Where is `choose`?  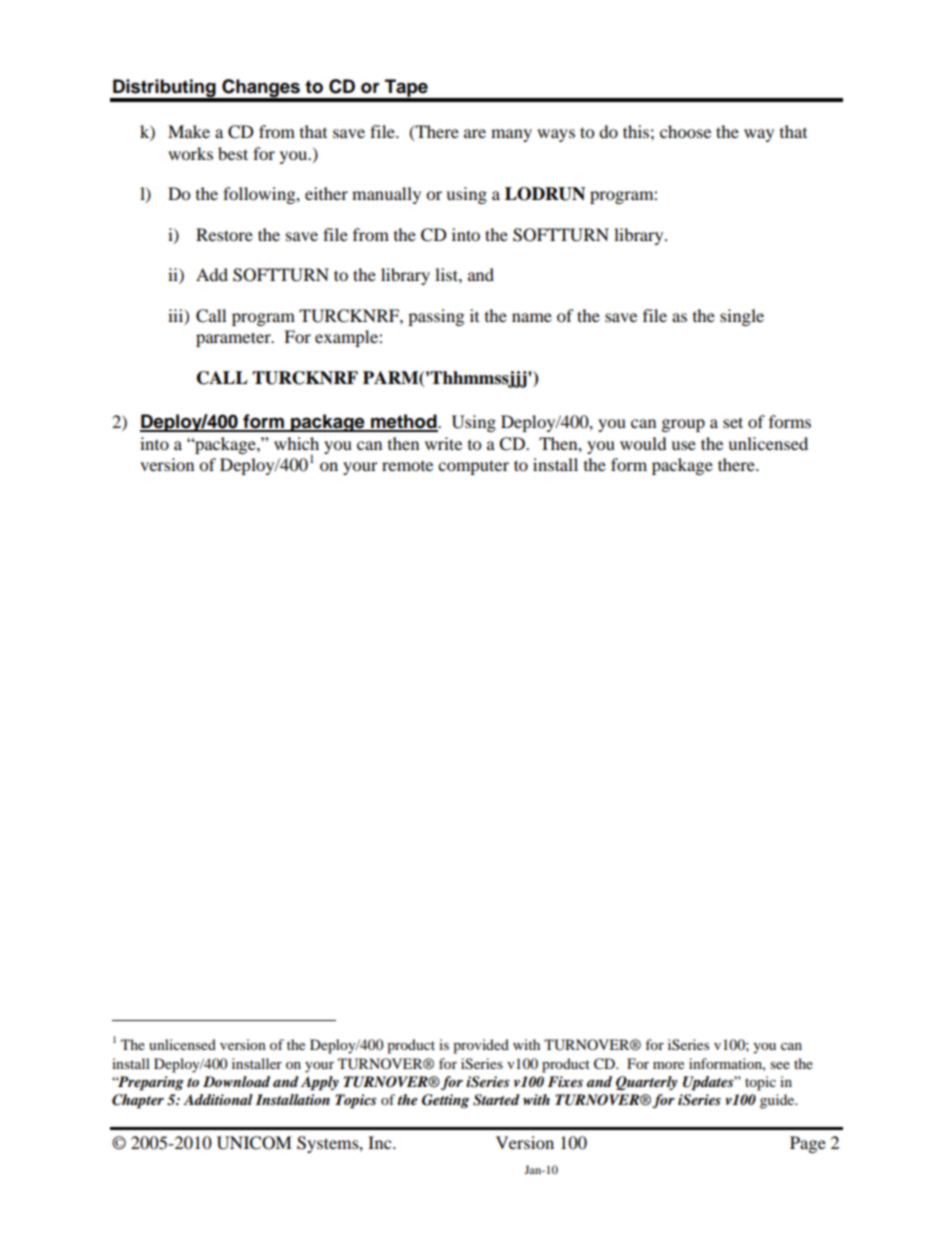
choose is located at coordinates (685, 131).
